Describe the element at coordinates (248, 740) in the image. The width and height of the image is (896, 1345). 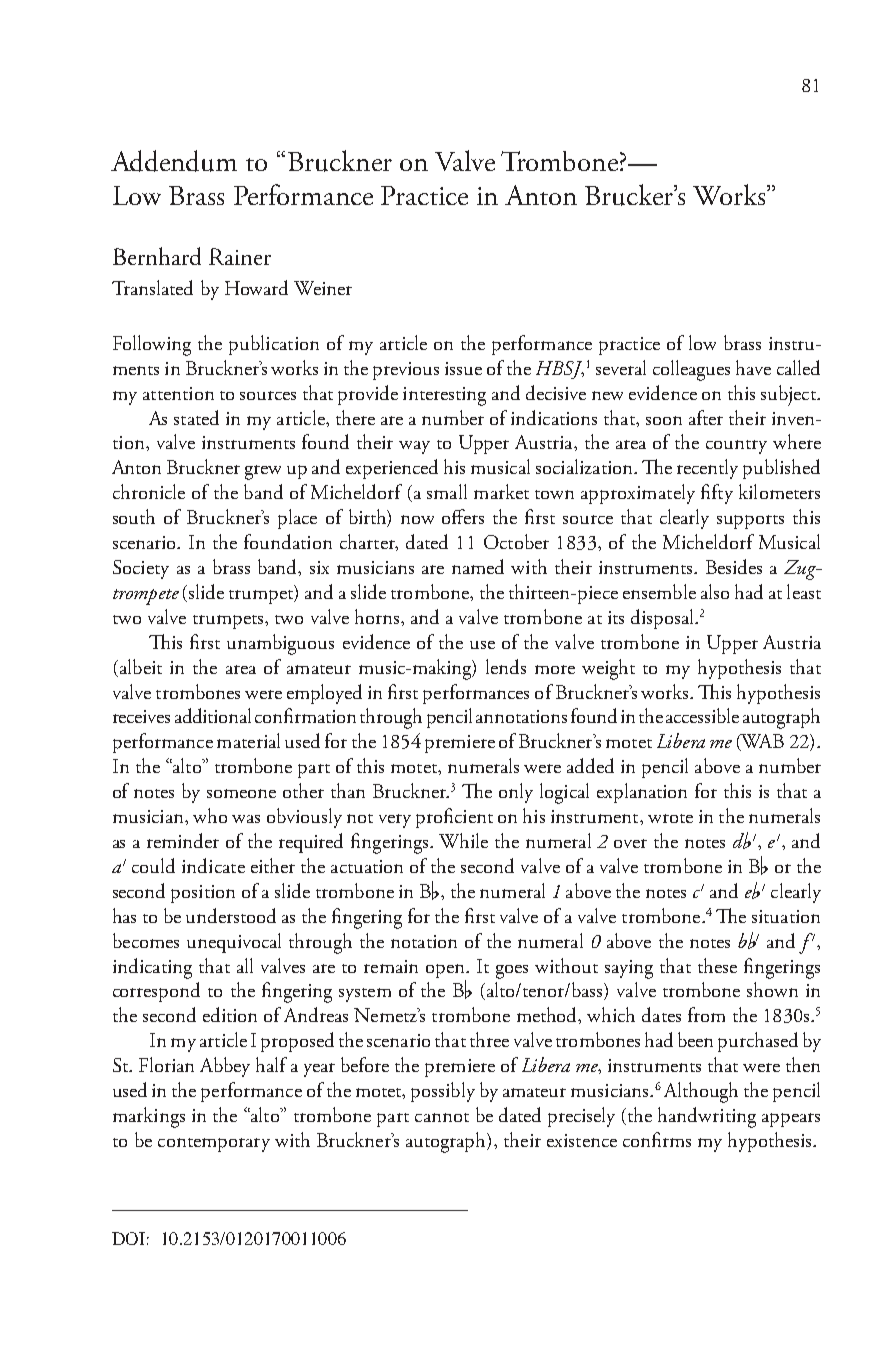
I see `material` at that location.
